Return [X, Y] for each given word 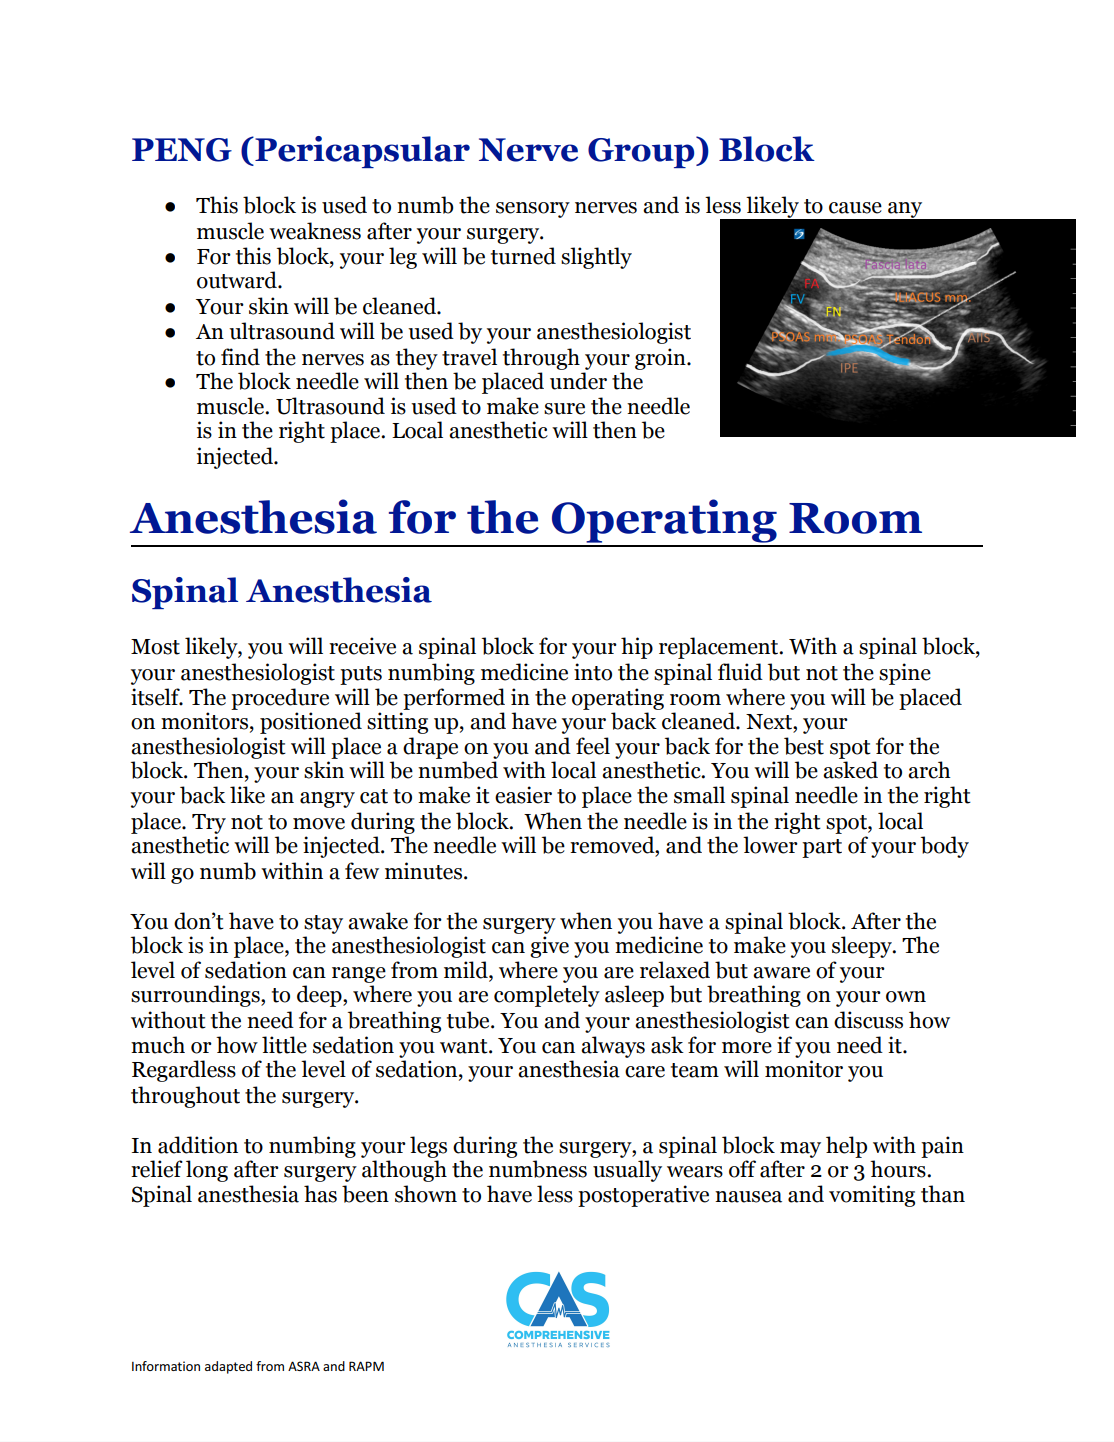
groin [661, 359]
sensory [533, 210]
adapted [228, 1367]
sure [564, 409]
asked [850, 770]
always [613, 1047]
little [284, 1045]
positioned [311, 723]
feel [593, 746]
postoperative [643, 1196]
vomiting [872, 1196]
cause [855, 208]
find [240, 357]
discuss [868, 1020]
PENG [182, 150]
